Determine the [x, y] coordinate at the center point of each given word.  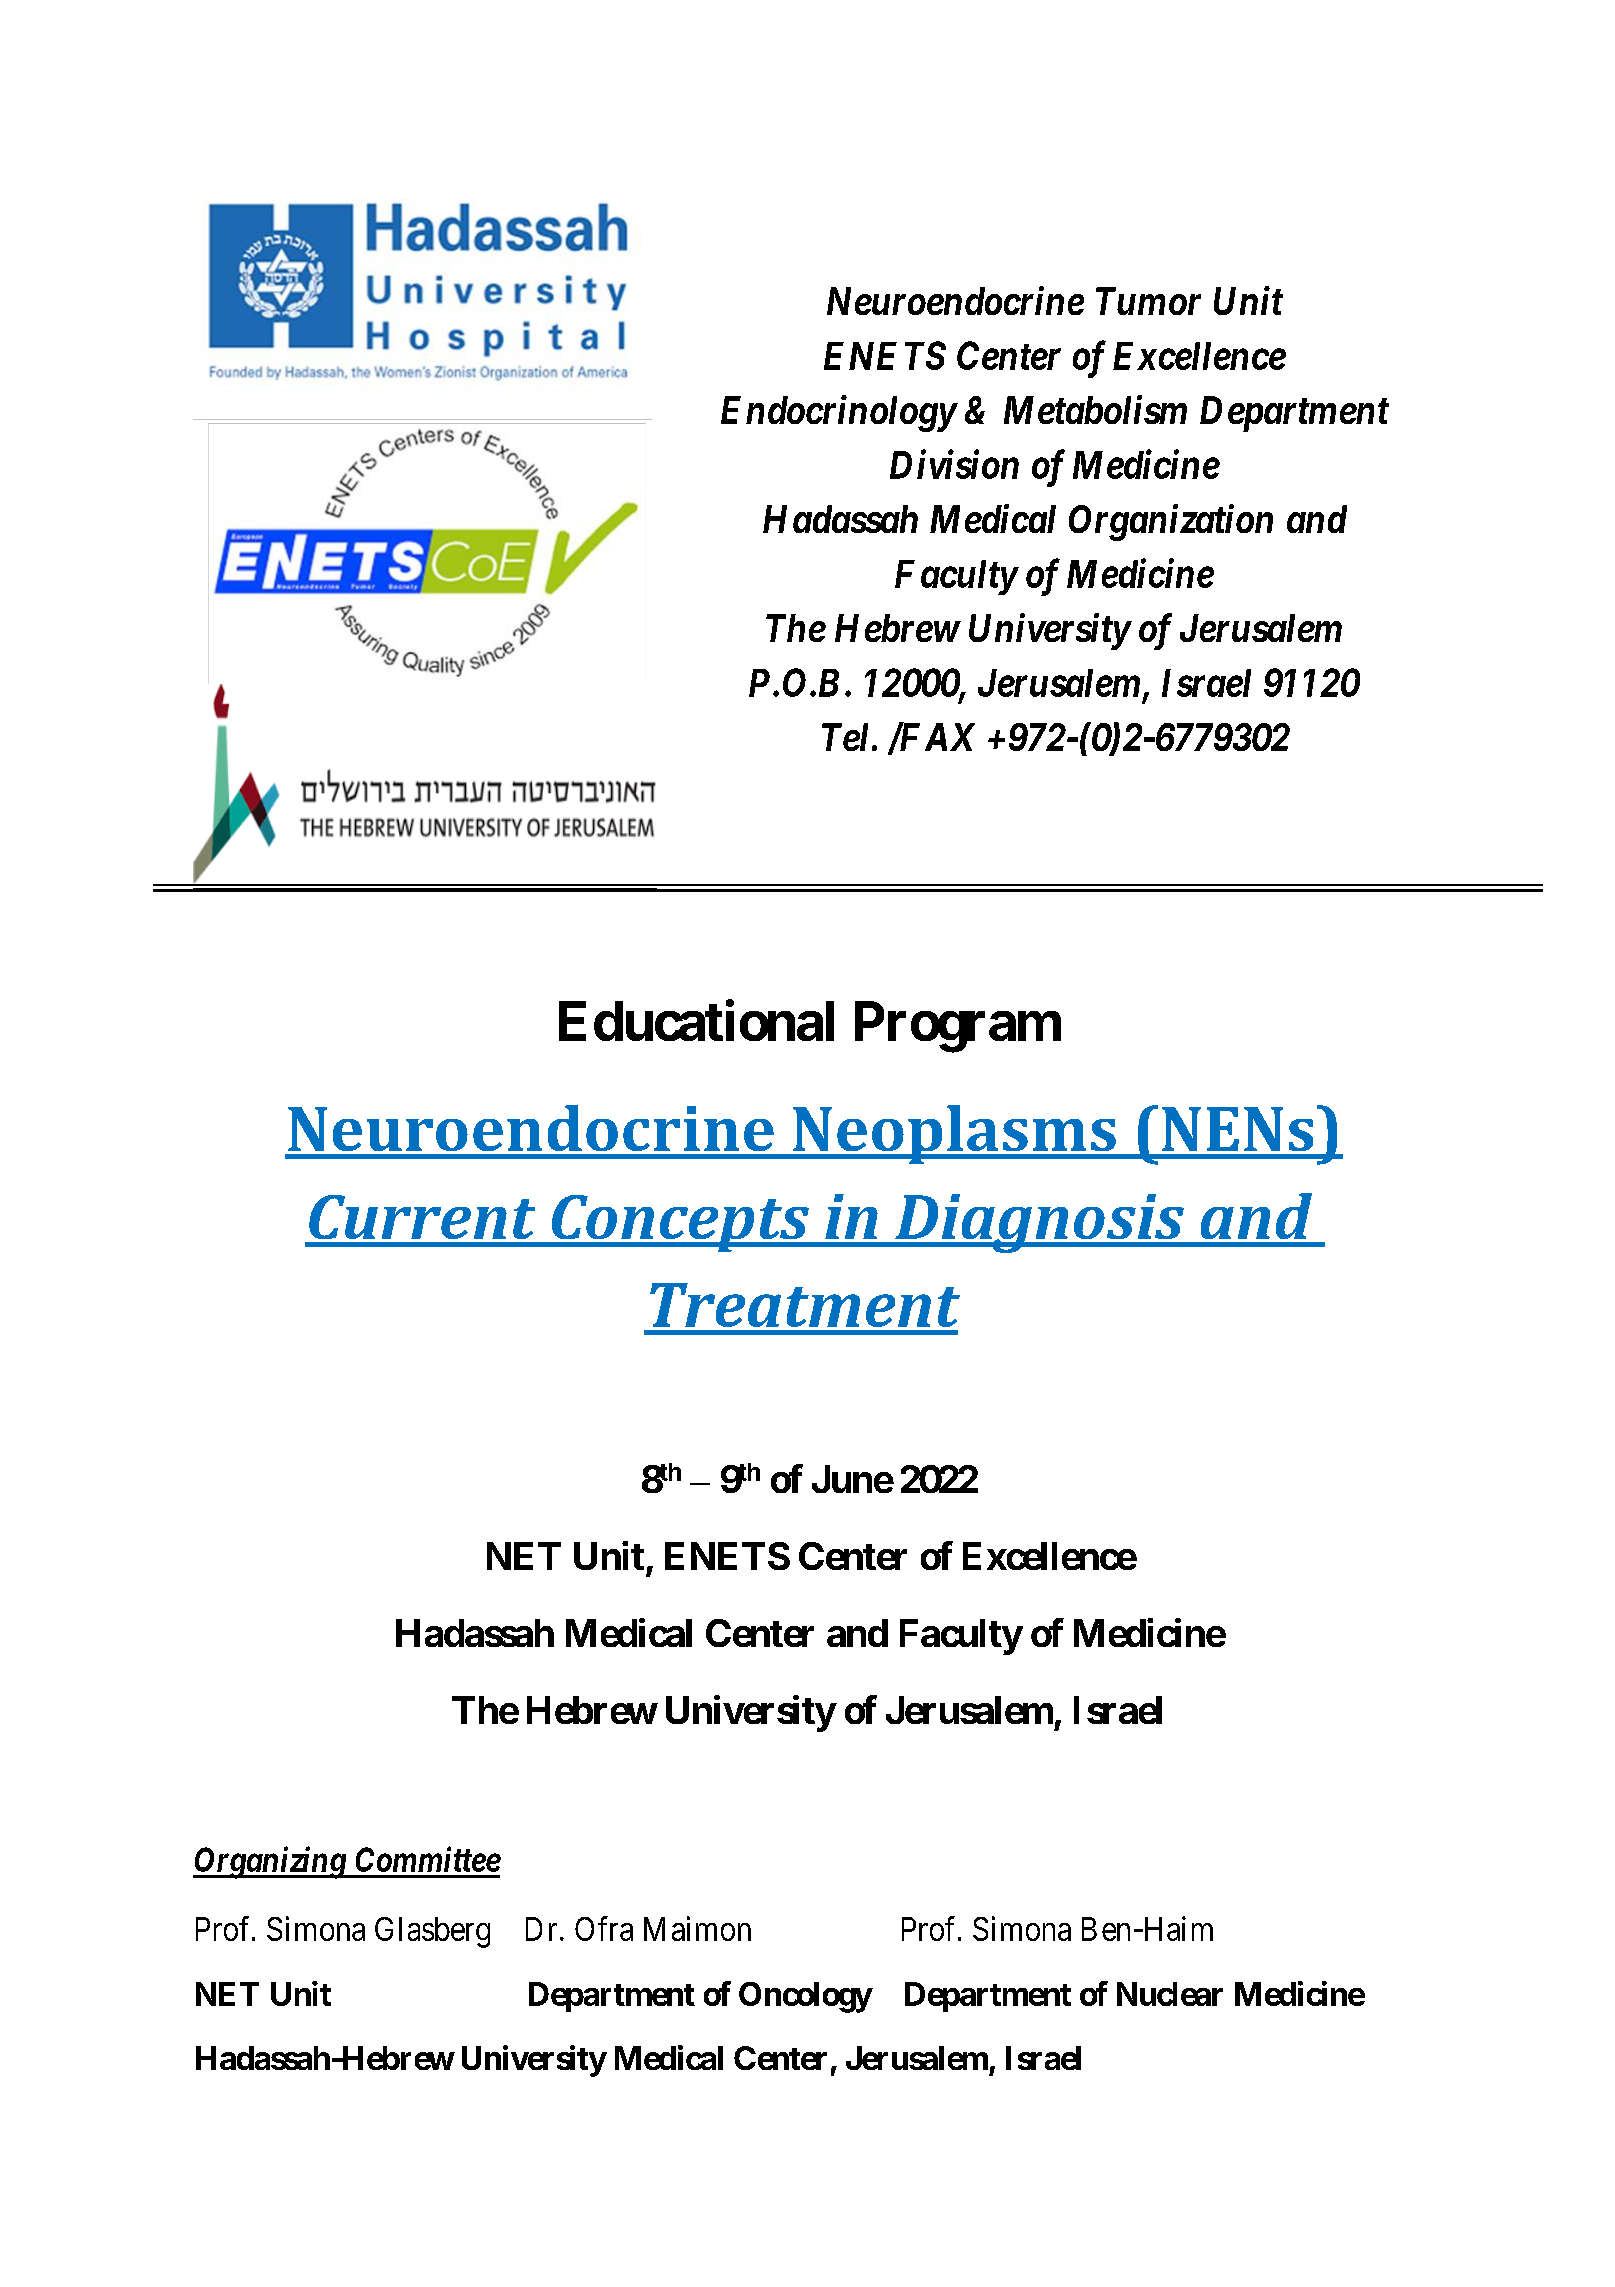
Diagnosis [1039, 1223]
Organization [1171, 522]
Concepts [680, 1223]
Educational [696, 1021]
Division [954, 464]
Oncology [805, 1997]
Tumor [1148, 301]
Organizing [270, 1863]
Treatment [805, 1305]
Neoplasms [954, 1134]
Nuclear [1170, 1994]
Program [958, 1027]
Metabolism [1095, 409]
